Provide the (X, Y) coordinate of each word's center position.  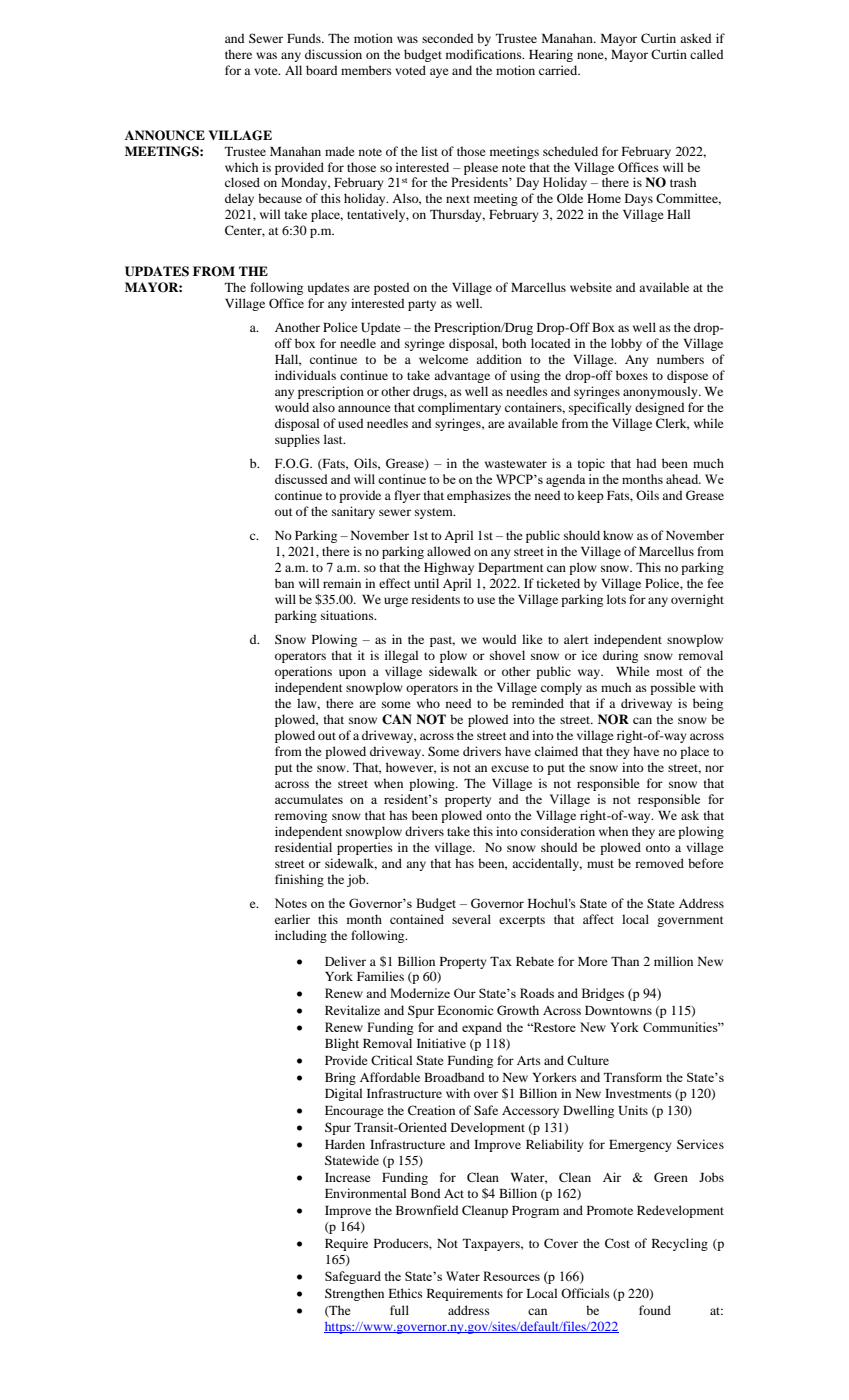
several (471, 919)
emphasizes (479, 496)
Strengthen (354, 1294)
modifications (485, 54)
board (321, 70)
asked (695, 38)
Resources (511, 1276)
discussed (301, 479)
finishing (299, 880)
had (646, 463)
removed (659, 863)
